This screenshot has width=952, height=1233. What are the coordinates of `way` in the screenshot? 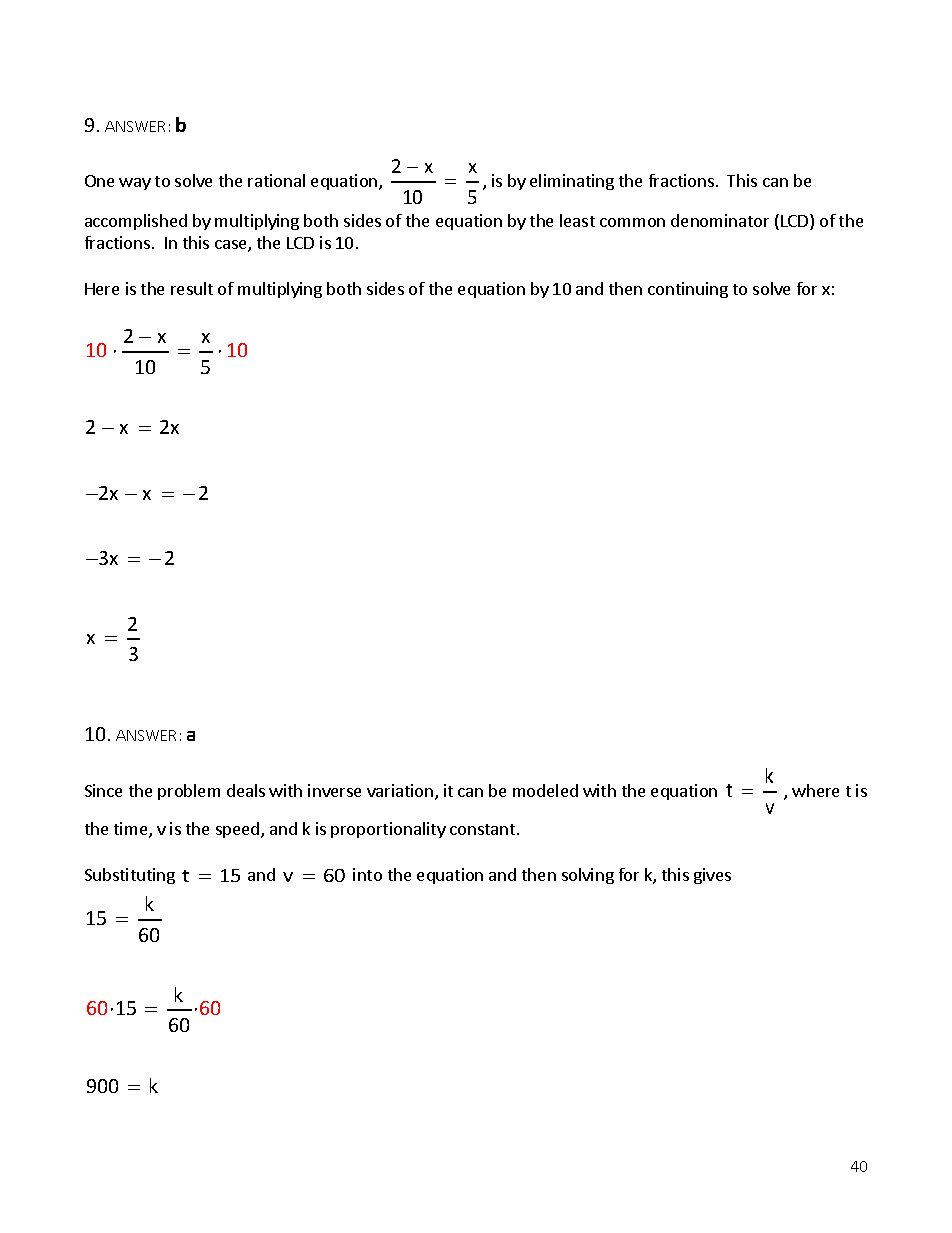 It's located at (135, 184).
